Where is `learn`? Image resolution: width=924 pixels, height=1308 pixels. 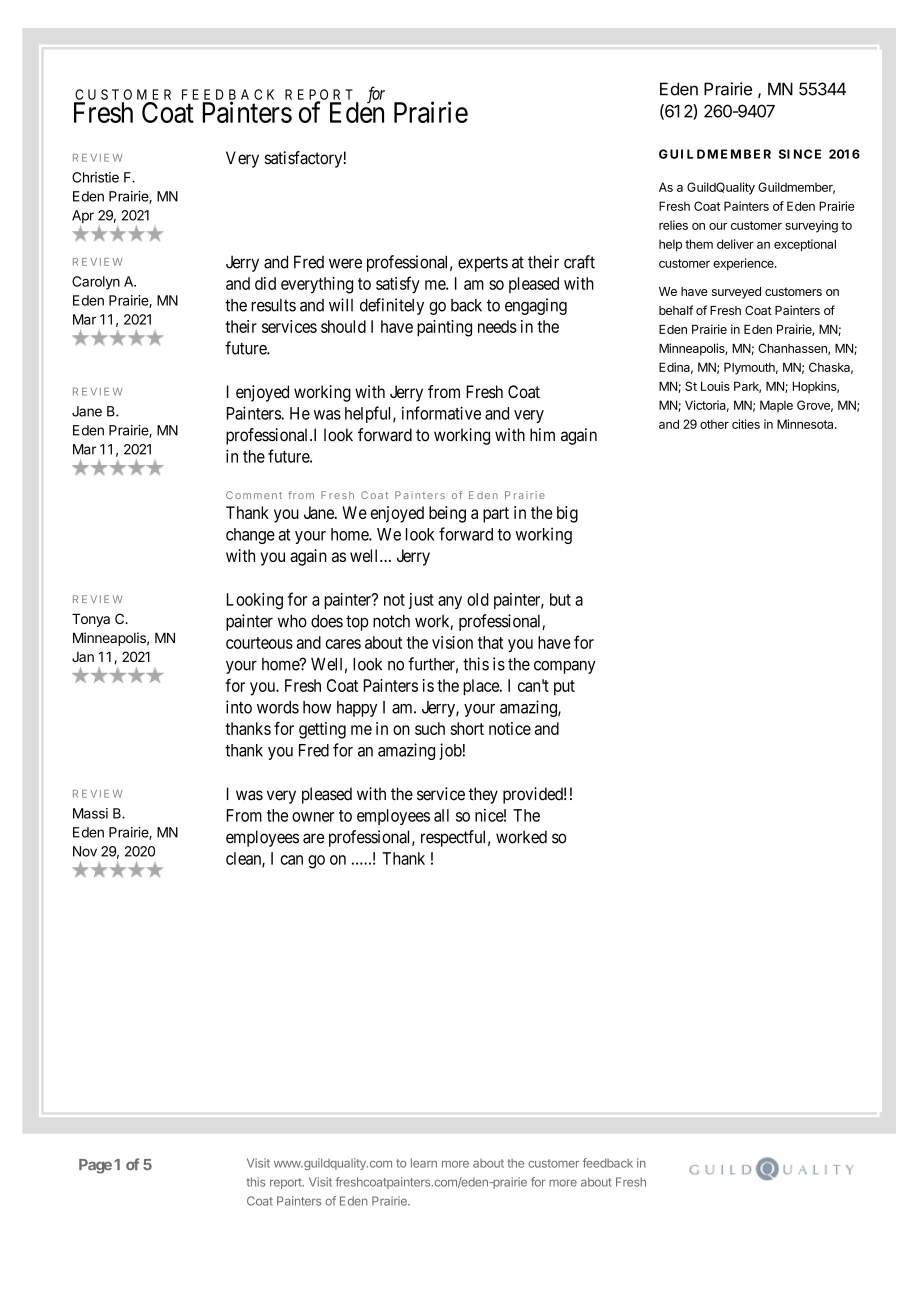
learn is located at coordinates (424, 1163).
